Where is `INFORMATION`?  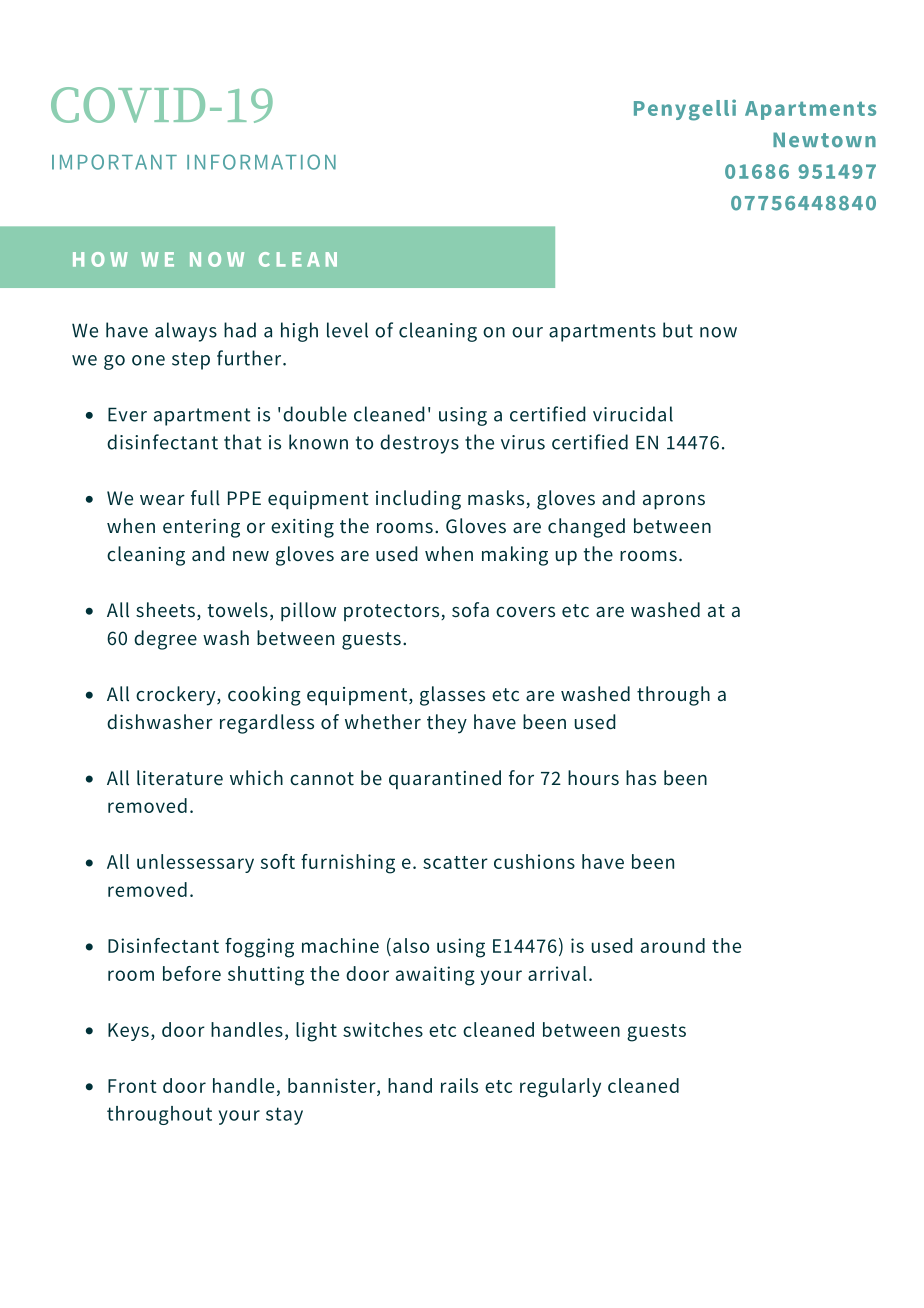
INFORMATION is located at coordinates (261, 162).
